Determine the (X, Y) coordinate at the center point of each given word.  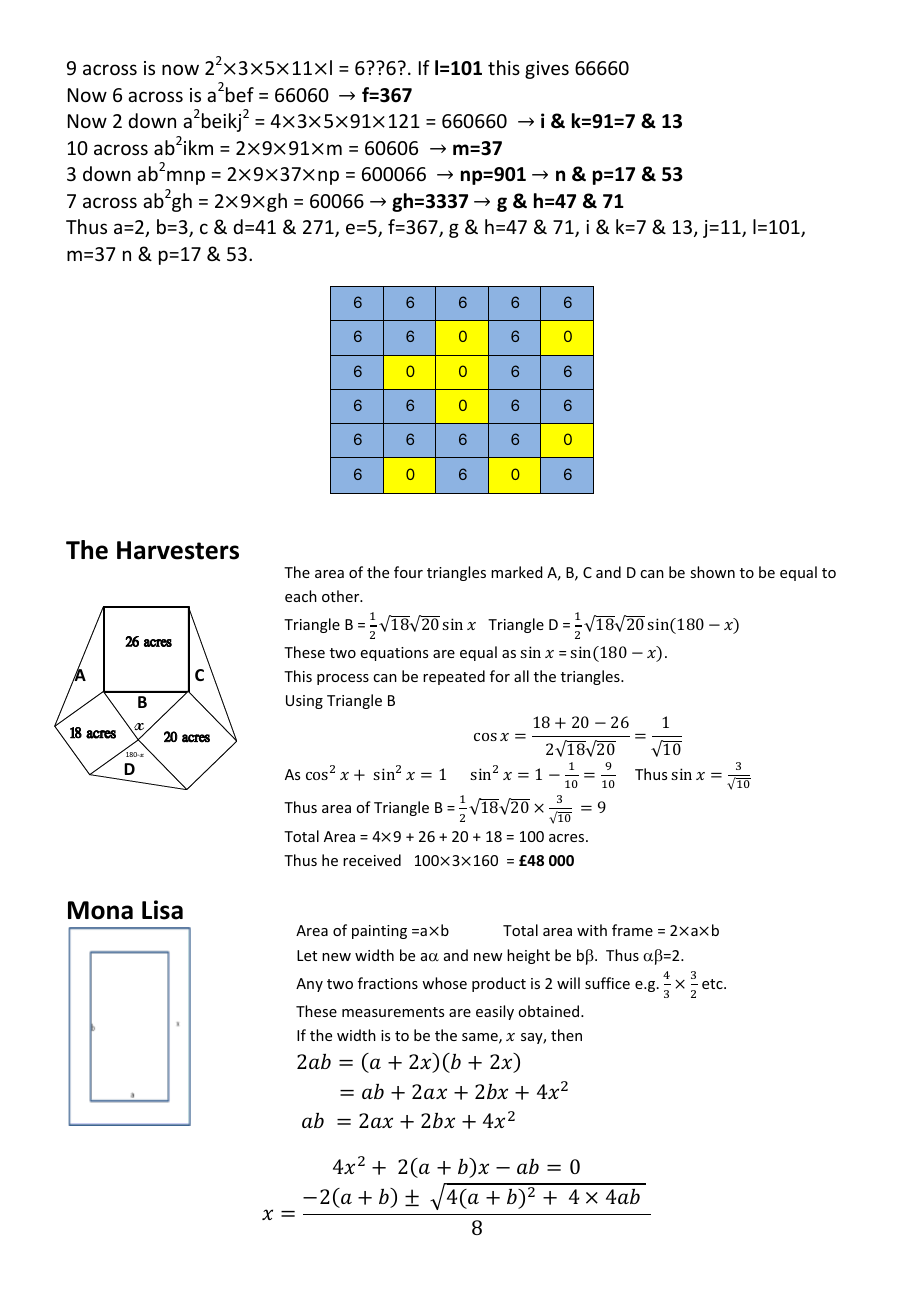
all (521, 676)
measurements (393, 1012)
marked (517, 572)
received (372, 860)
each (301, 596)
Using (304, 702)
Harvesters (178, 550)
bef (240, 94)
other (342, 596)
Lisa (162, 910)
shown (712, 572)
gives (547, 70)
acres (568, 838)
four (408, 572)
